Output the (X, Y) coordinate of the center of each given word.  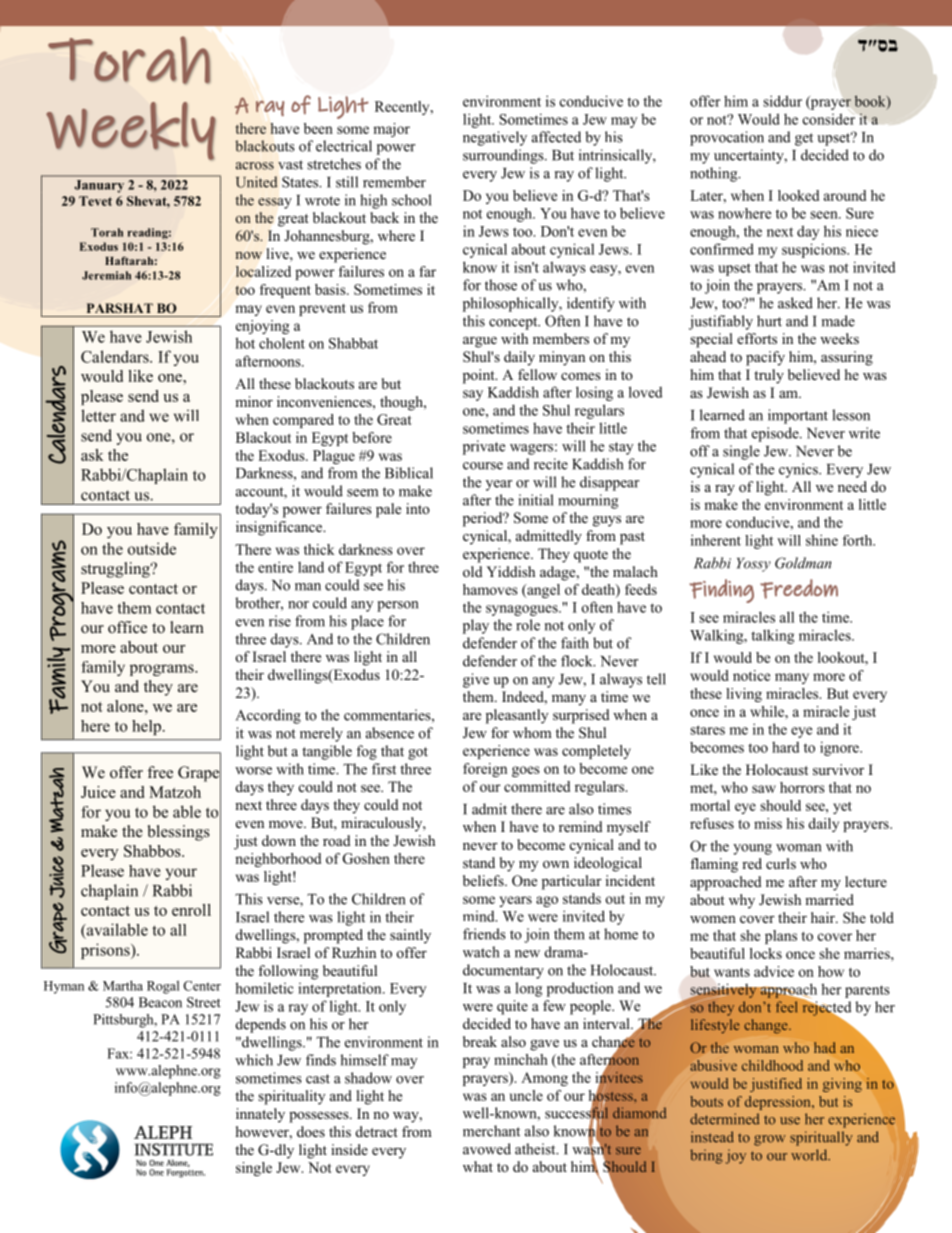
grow (770, 1140)
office (127, 627)
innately (260, 1115)
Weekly (131, 131)
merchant (491, 1131)
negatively (495, 138)
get (804, 139)
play (476, 626)
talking (772, 636)
